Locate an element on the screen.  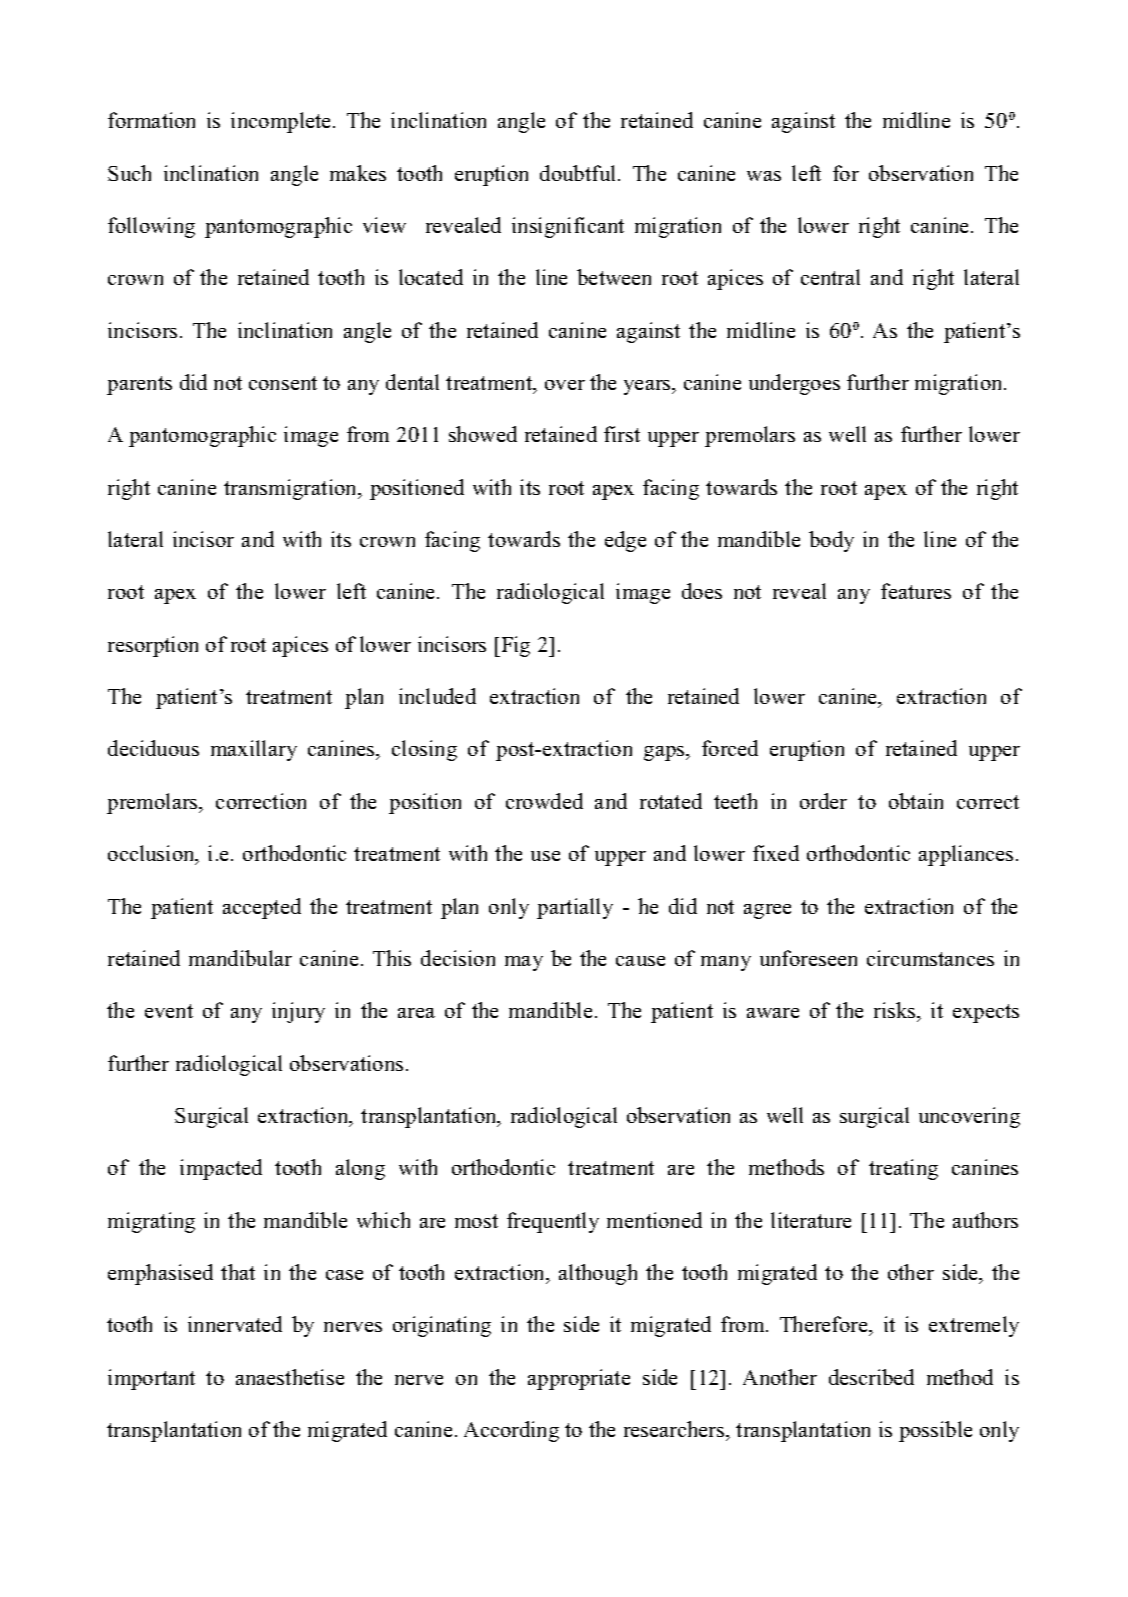
maxillary is located at coordinates (254, 750).
